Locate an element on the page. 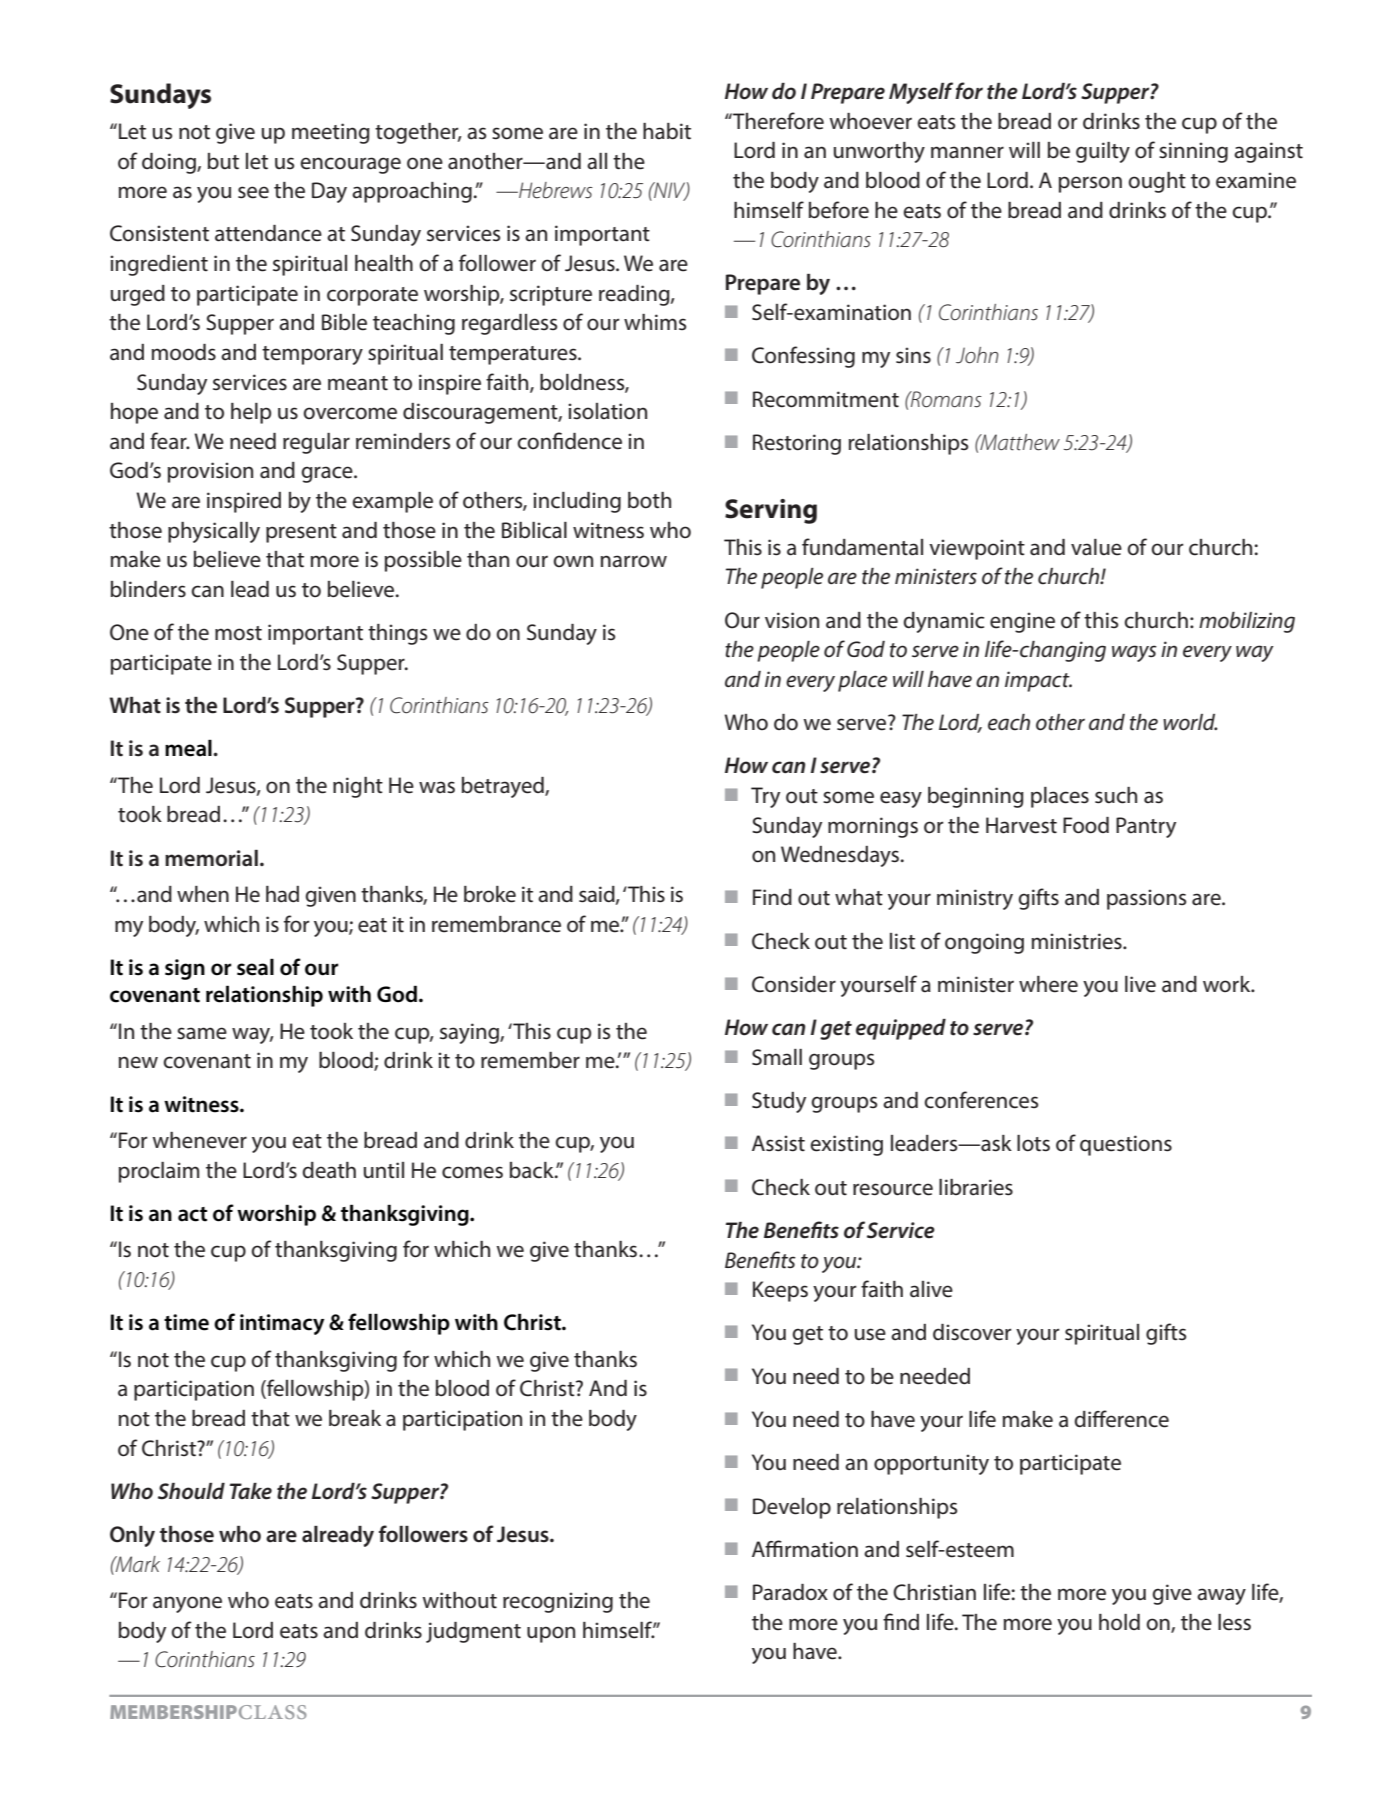 The height and width of the image is (1804, 1394). had is located at coordinates (282, 894).
